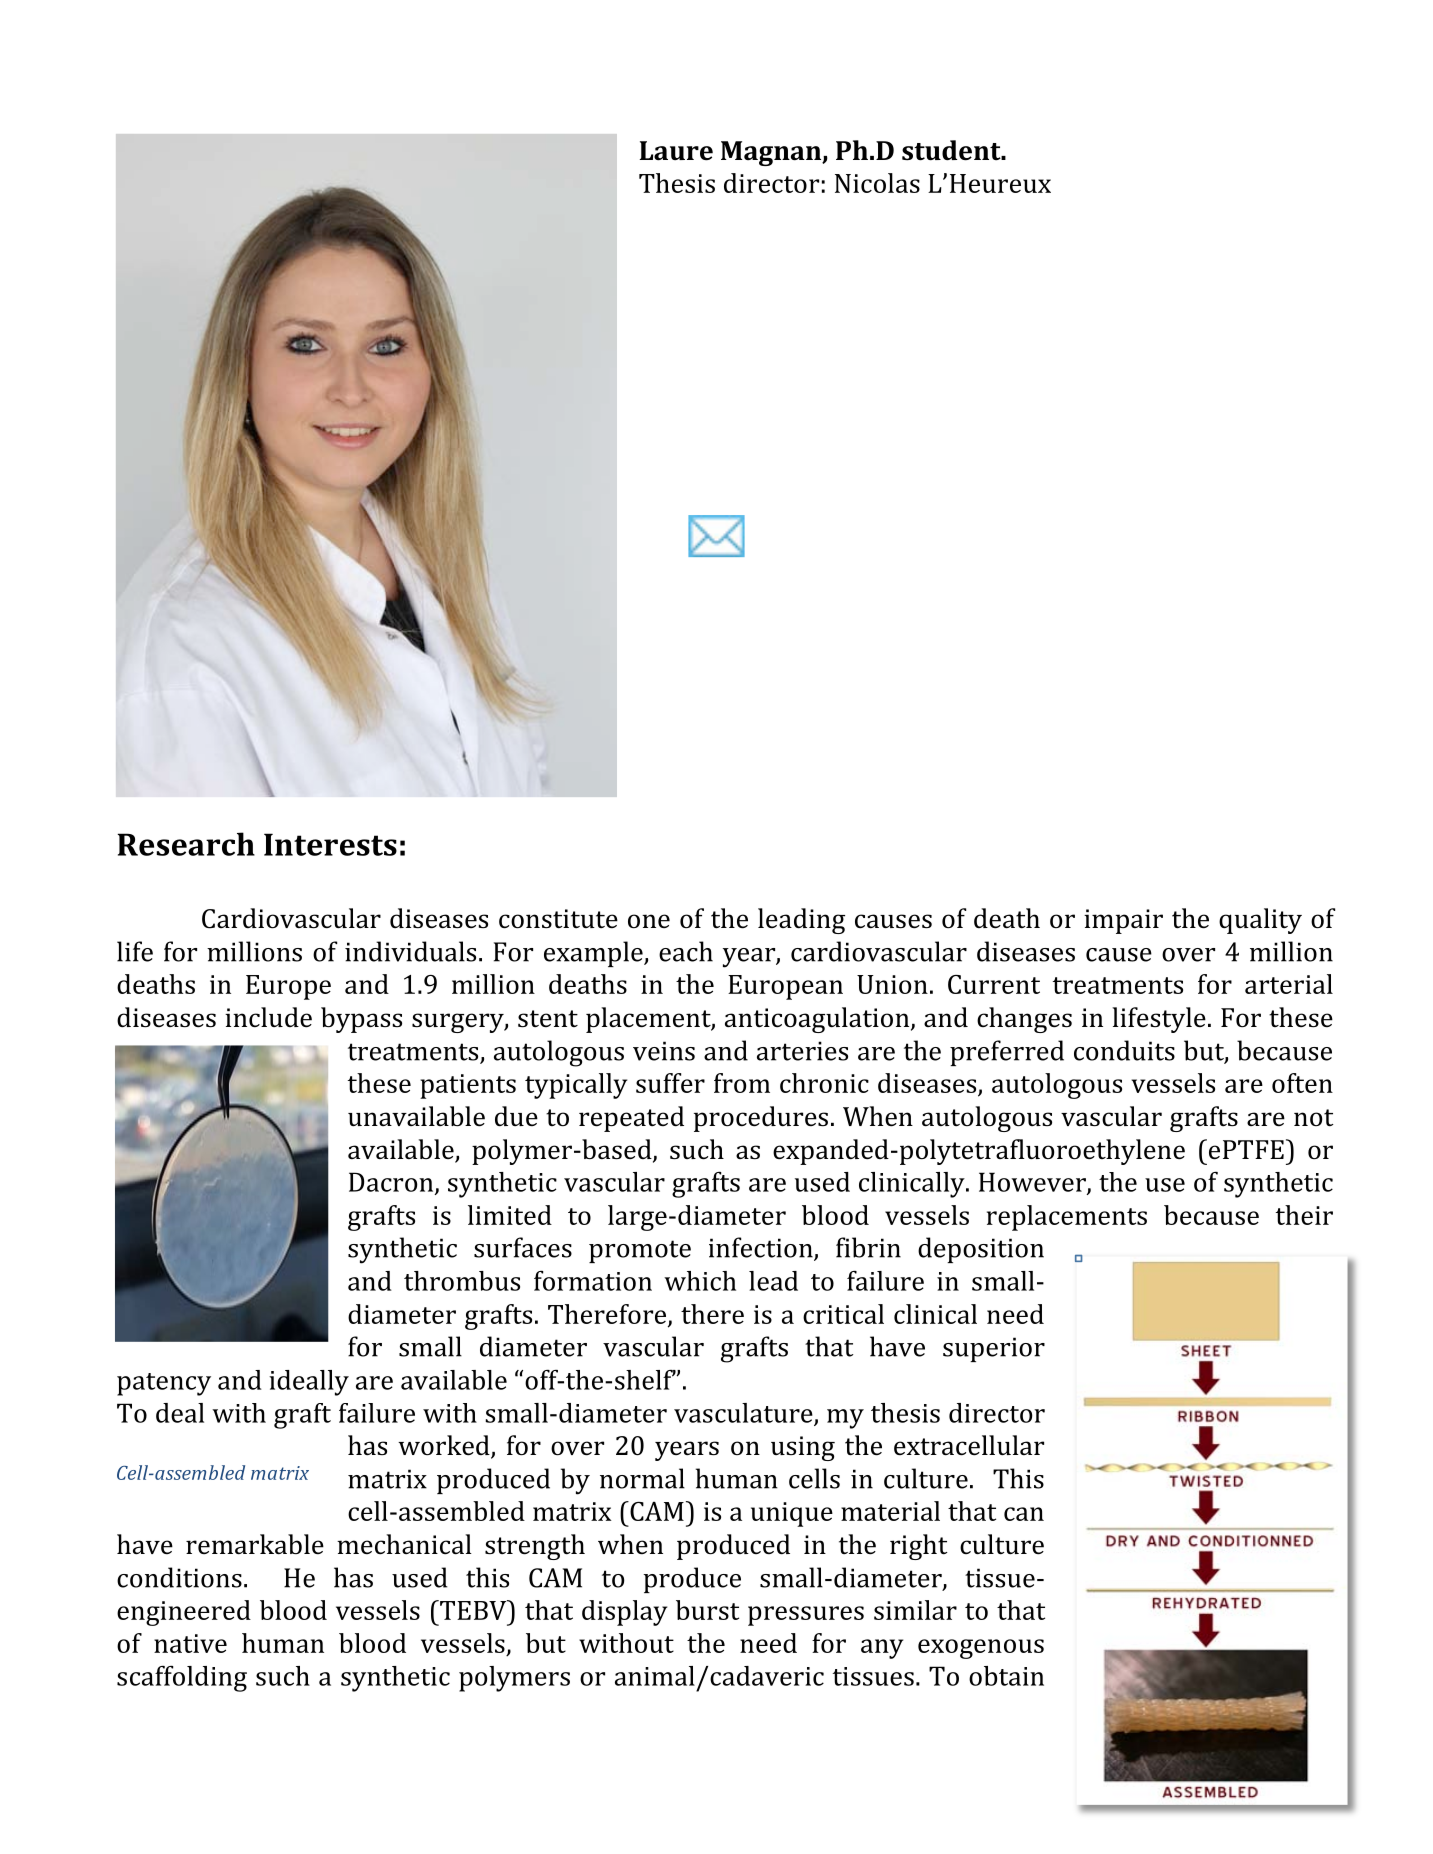  Describe the element at coordinates (462, 1281) in the page. I see `thrombus` at that location.
